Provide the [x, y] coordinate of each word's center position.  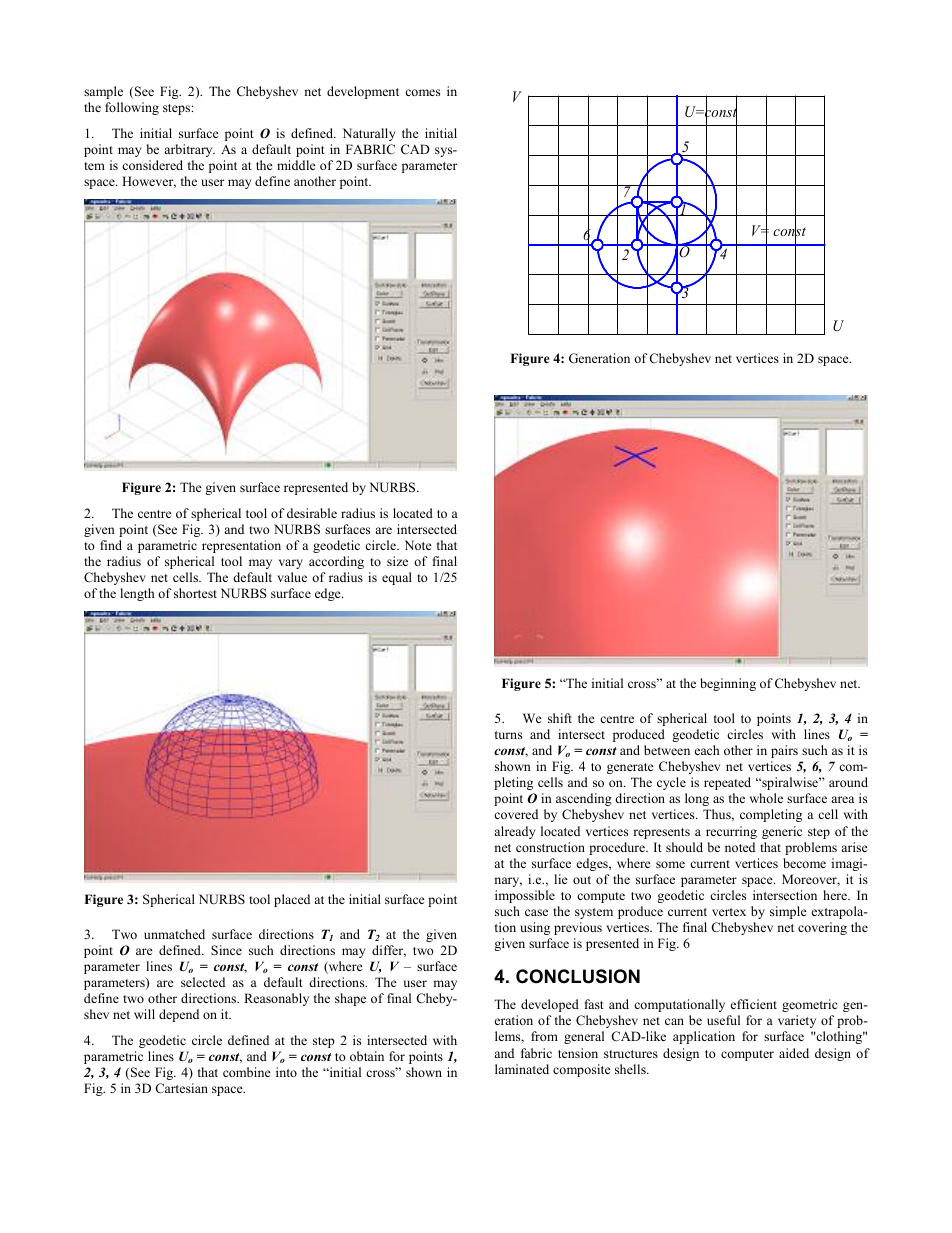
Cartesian [181, 1088]
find [111, 545]
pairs [784, 751]
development [363, 92]
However [149, 182]
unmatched [174, 934]
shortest [195, 593]
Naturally [369, 134]
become [804, 863]
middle [296, 165]
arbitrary [189, 150]
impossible [525, 896]
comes [422, 92]
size [397, 561]
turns [508, 735]
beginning [728, 684]
